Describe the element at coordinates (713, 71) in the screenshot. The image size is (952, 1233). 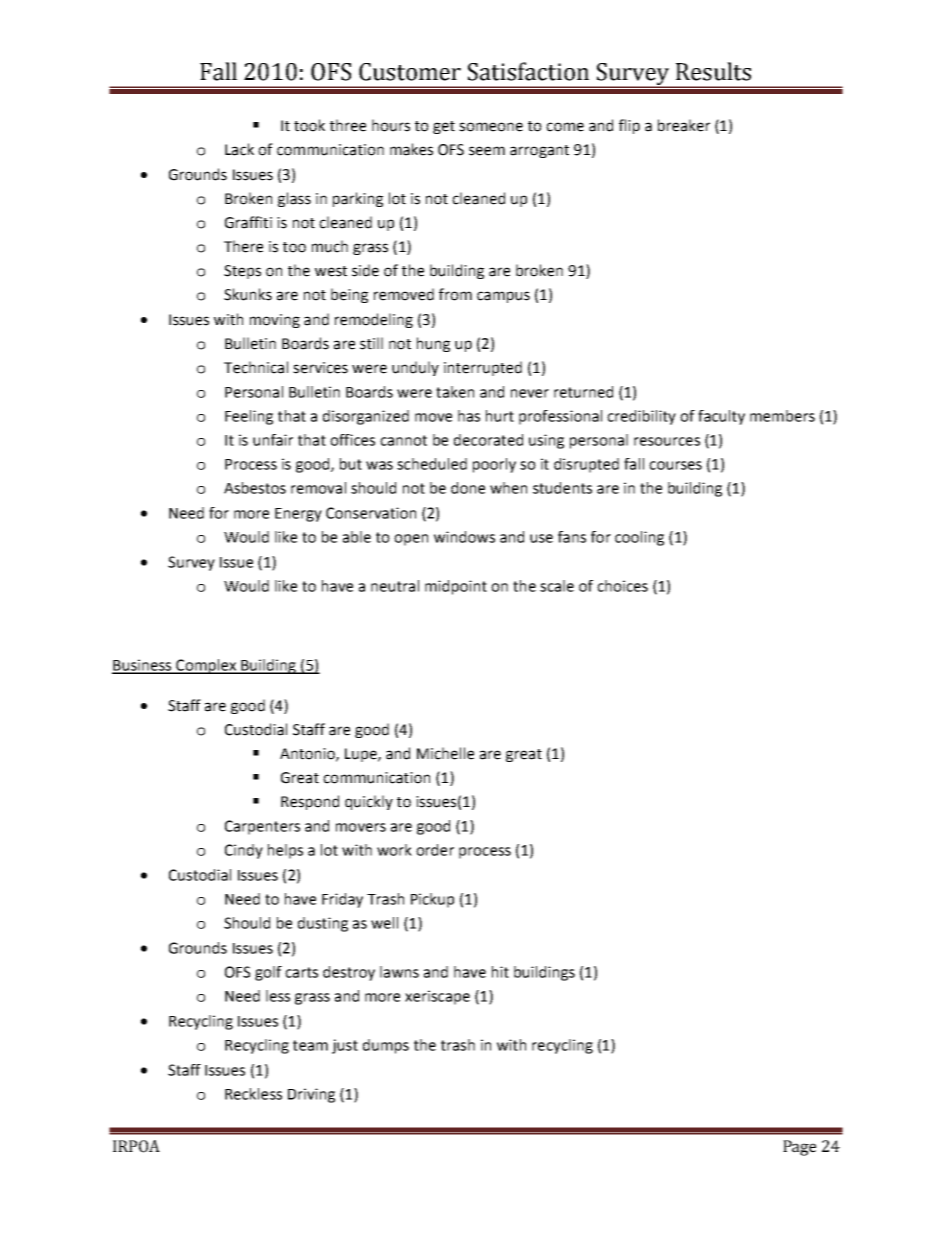
I see `Results` at that location.
